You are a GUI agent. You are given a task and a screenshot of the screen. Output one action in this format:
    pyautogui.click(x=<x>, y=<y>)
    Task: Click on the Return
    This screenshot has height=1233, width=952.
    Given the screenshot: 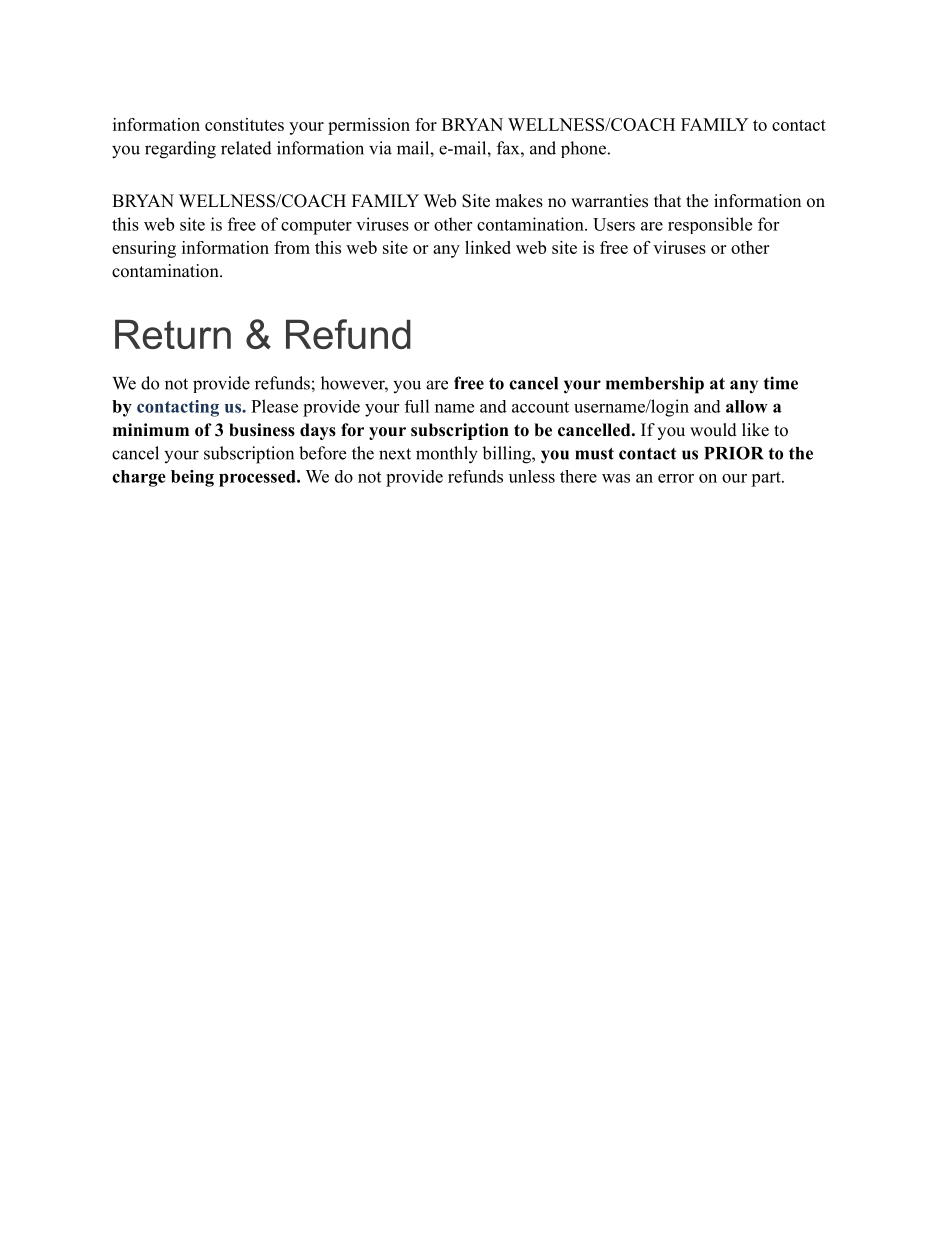 What is the action you would take?
    pyautogui.click(x=173, y=334)
